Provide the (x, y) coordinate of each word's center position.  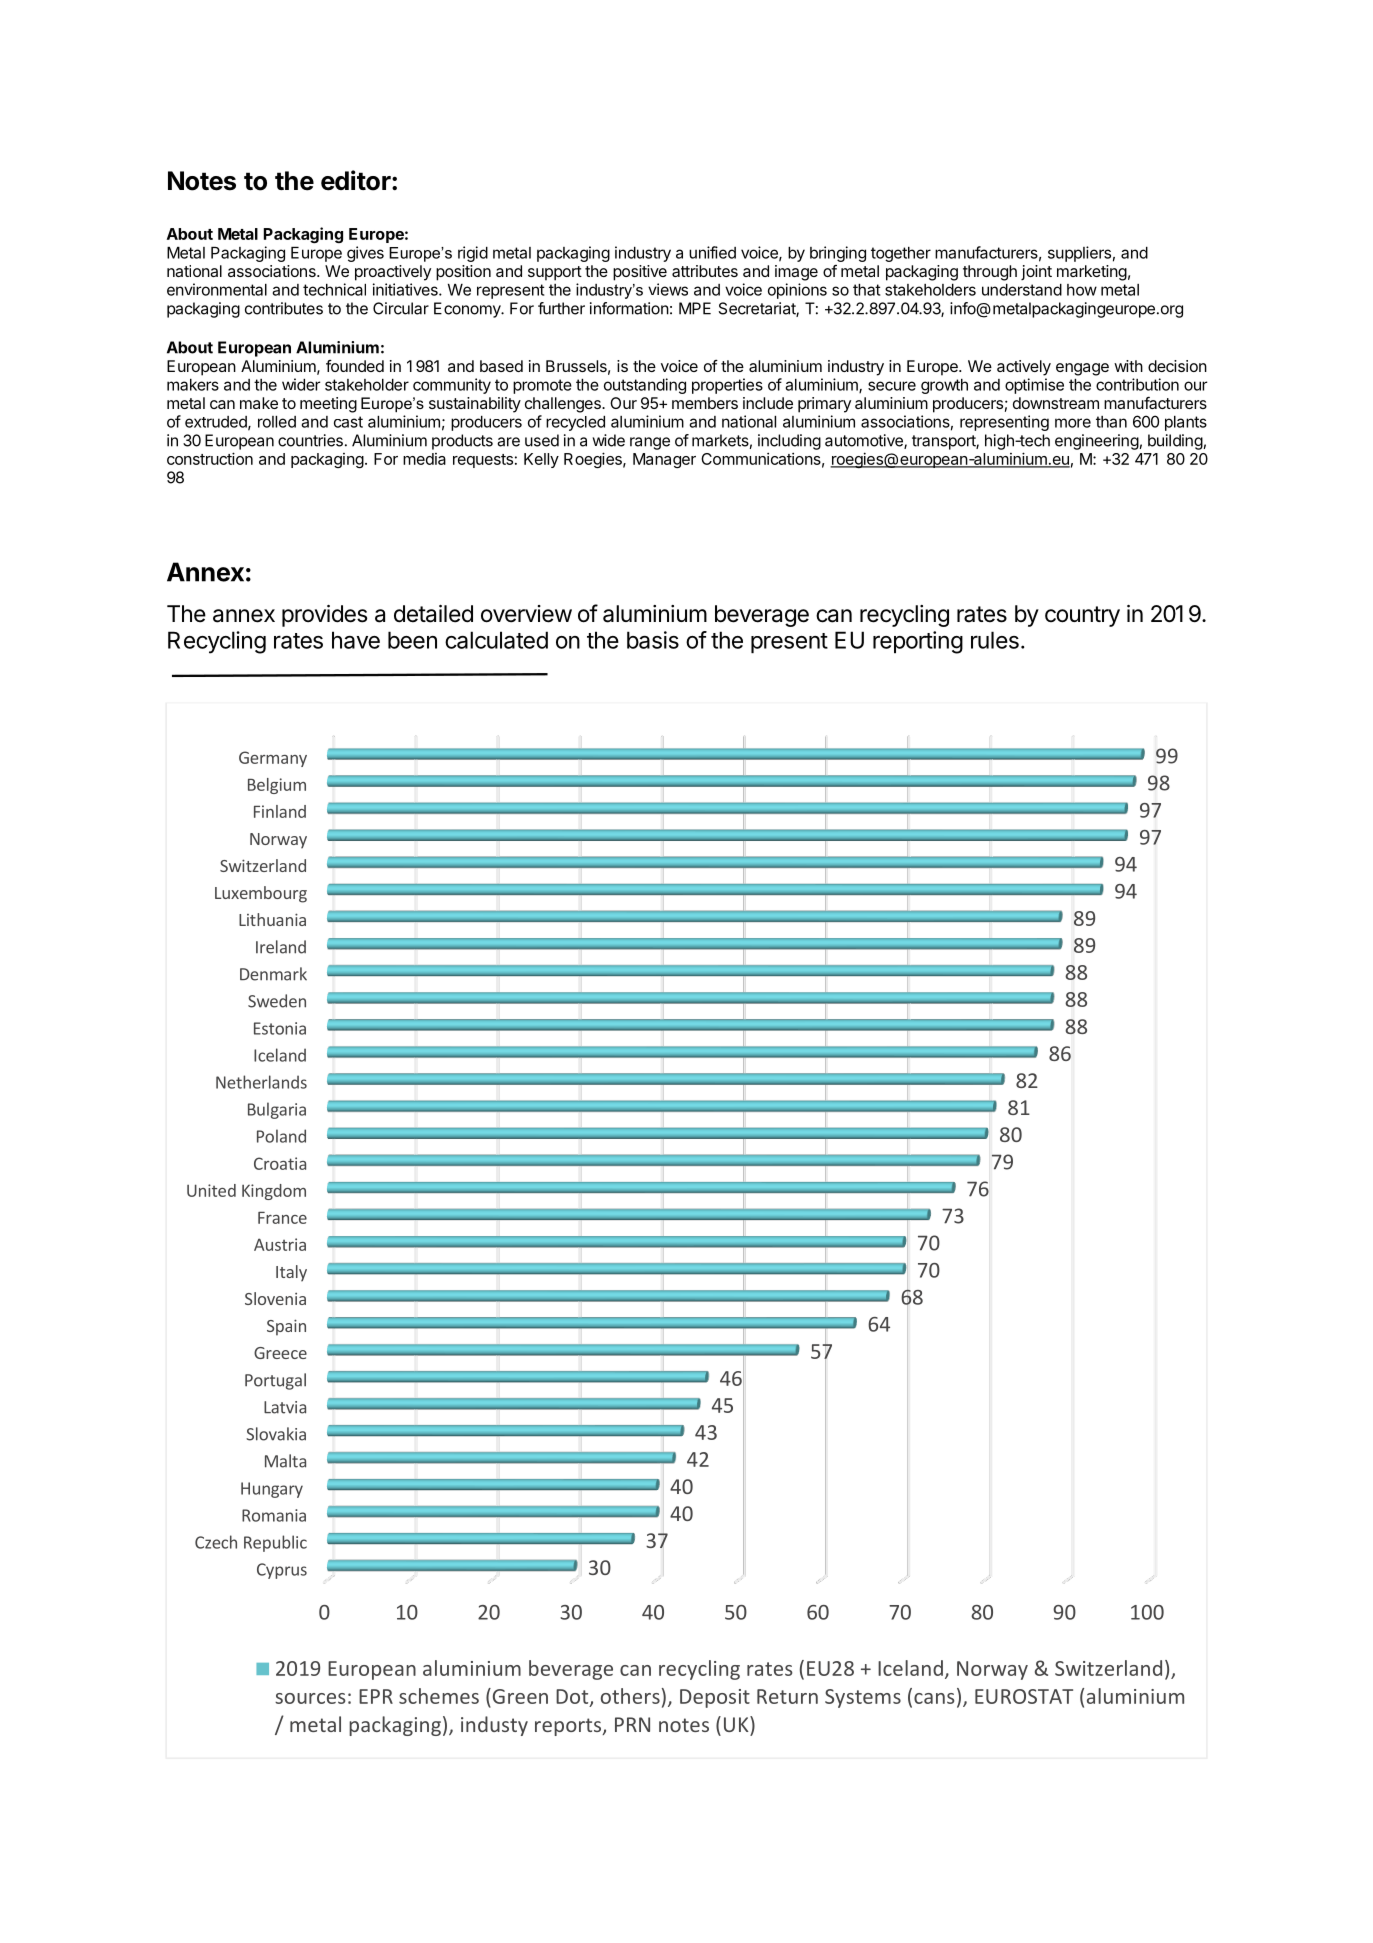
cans (934, 1698)
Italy (291, 1273)
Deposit (715, 1698)
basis (653, 640)
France (282, 1218)
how (1082, 290)
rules (995, 640)
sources (310, 1698)
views (668, 289)
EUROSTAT (1024, 1696)
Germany (273, 759)
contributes (284, 308)
